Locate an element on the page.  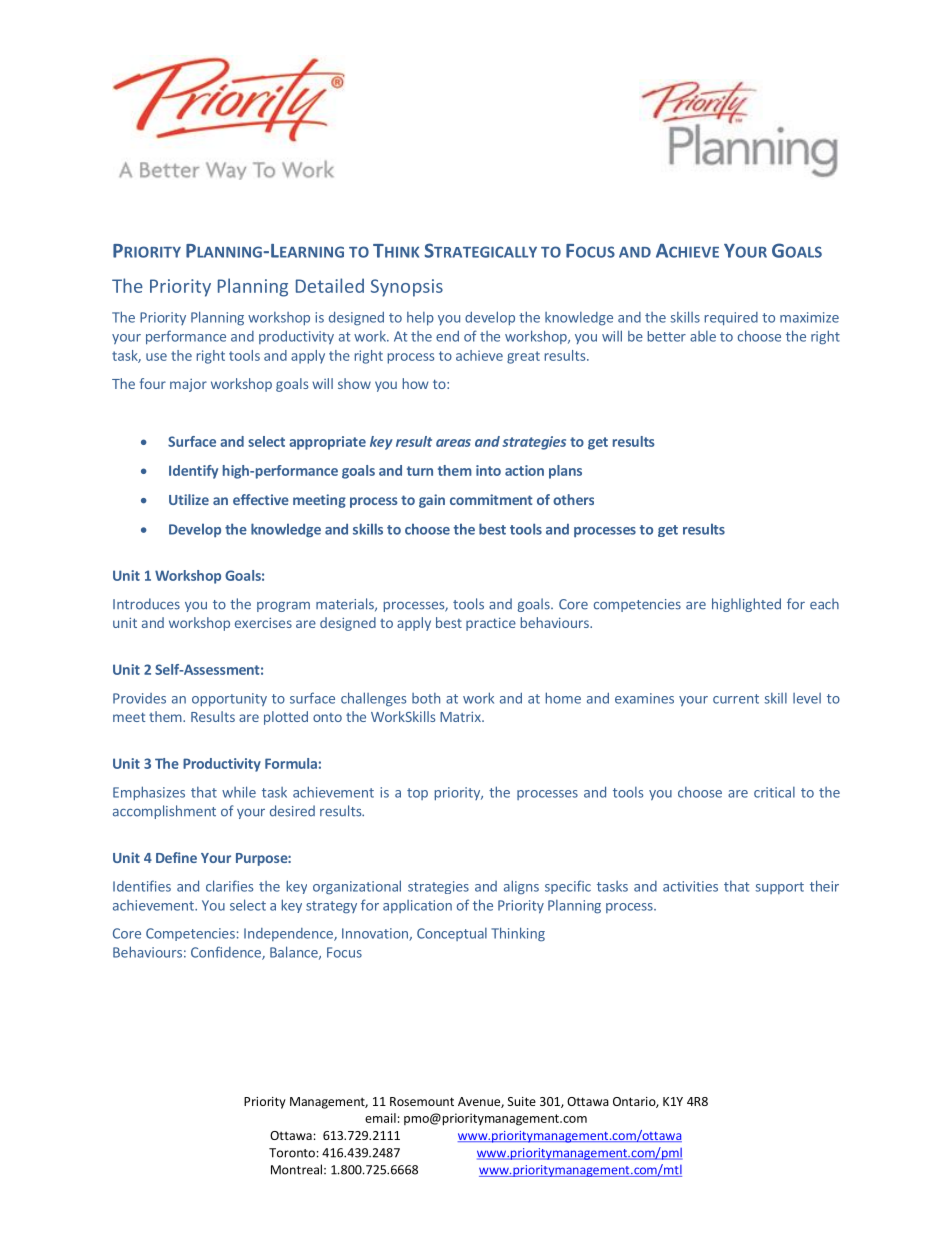
help is located at coordinates (420, 319).
